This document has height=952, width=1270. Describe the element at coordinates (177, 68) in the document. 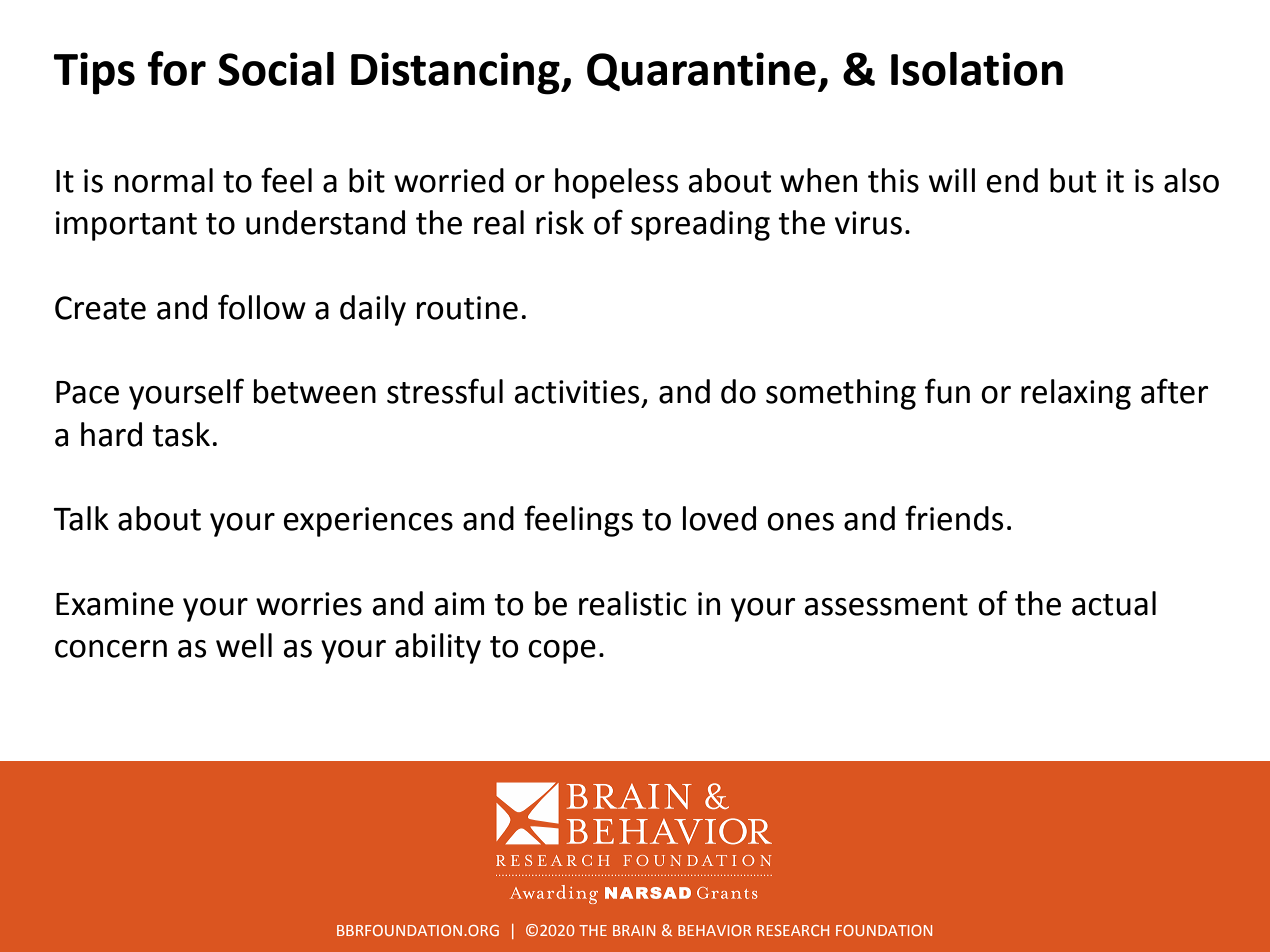

I see `for` at that location.
